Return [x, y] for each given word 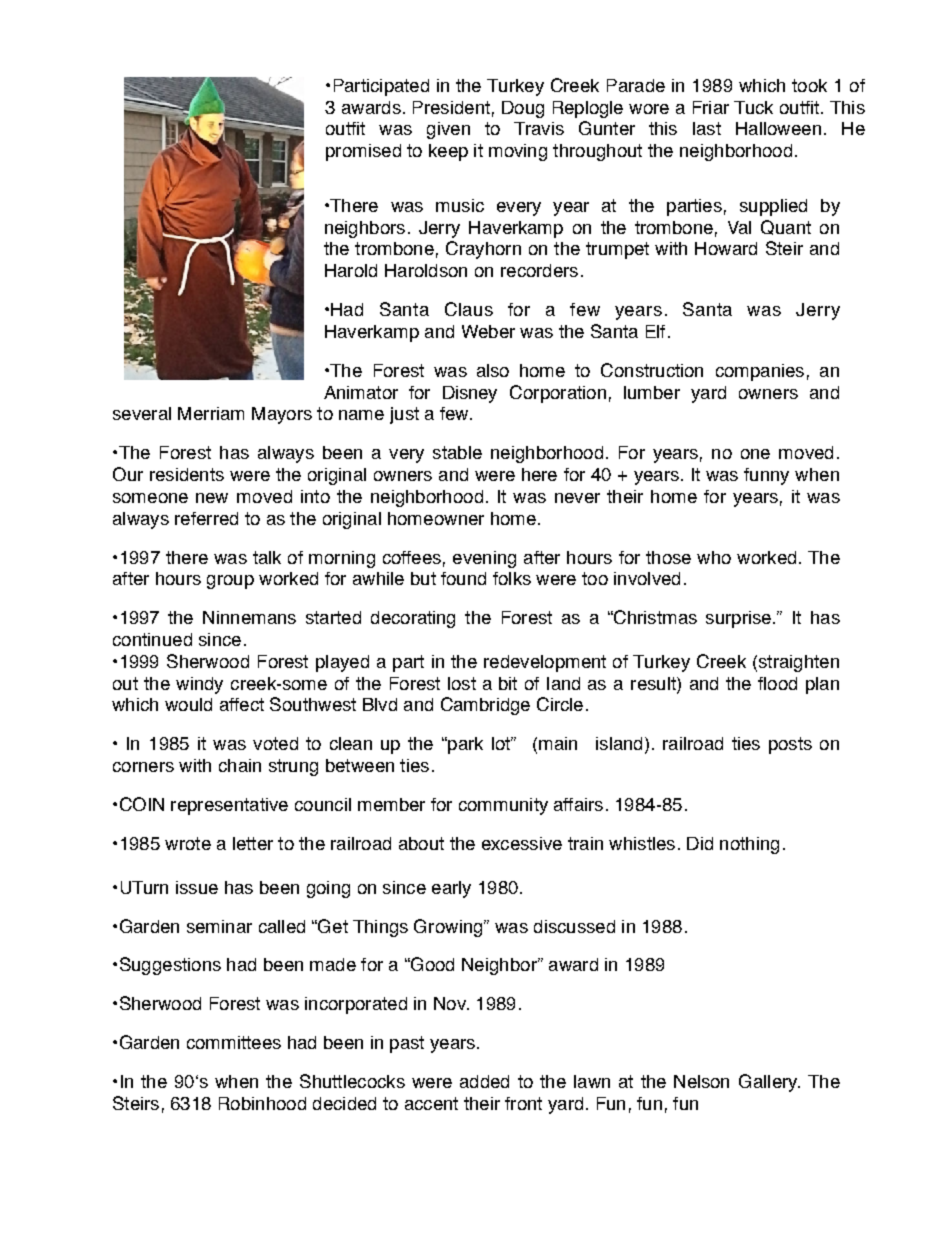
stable [457, 452]
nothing [749, 845]
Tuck [753, 107]
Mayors [282, 415]
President [451, 107]
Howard [726, 248]
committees [234, 1042]
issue [197, 887]
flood [777, 683]
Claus [469, 309]
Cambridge [485, 706]
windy [199, 685]
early [451, 889]
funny [766, 476]
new [212, 498]
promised [363, 152]
